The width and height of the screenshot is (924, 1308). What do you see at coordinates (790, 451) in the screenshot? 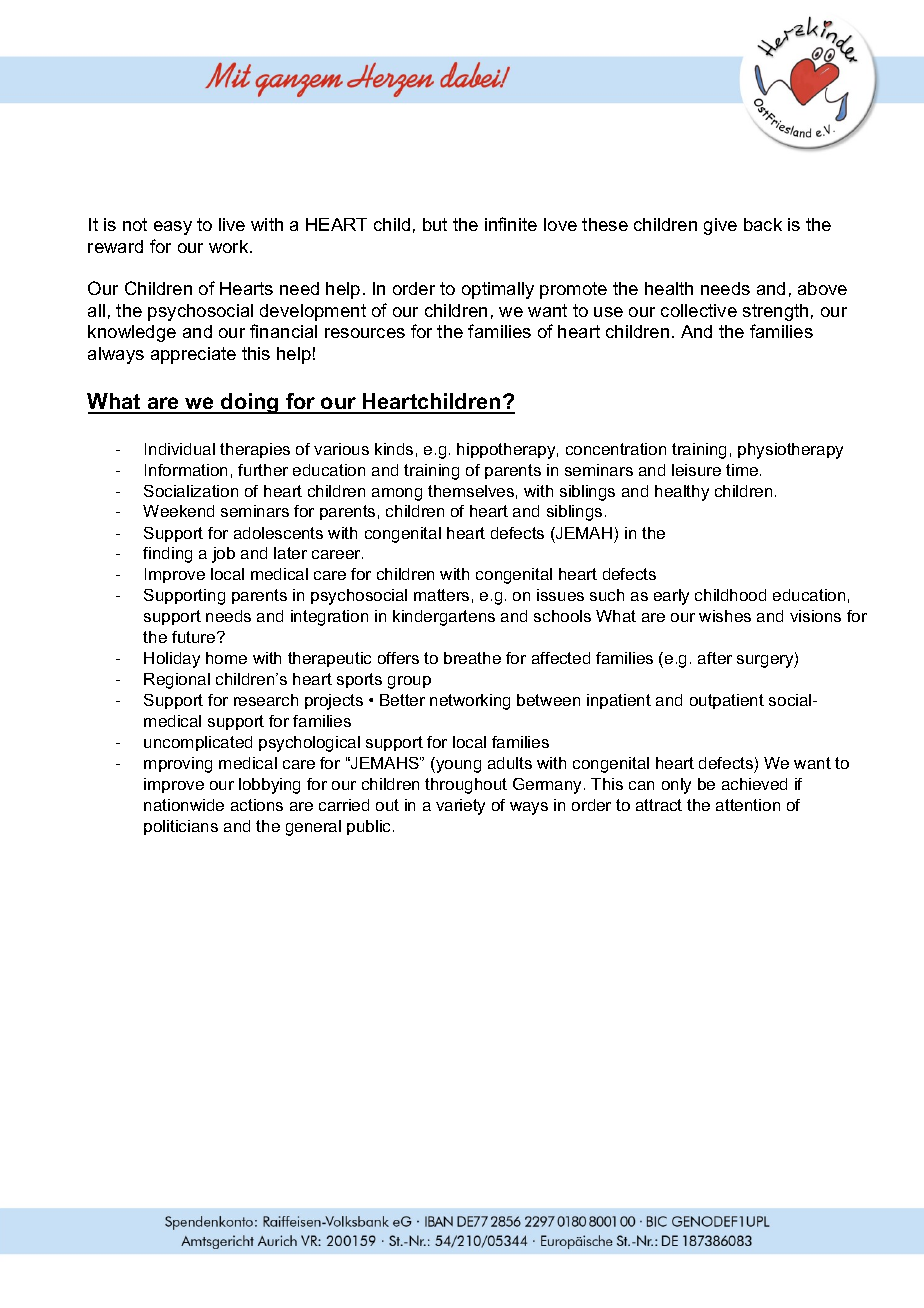
I see `physiotherapy` at bounding box center [790, 451].
